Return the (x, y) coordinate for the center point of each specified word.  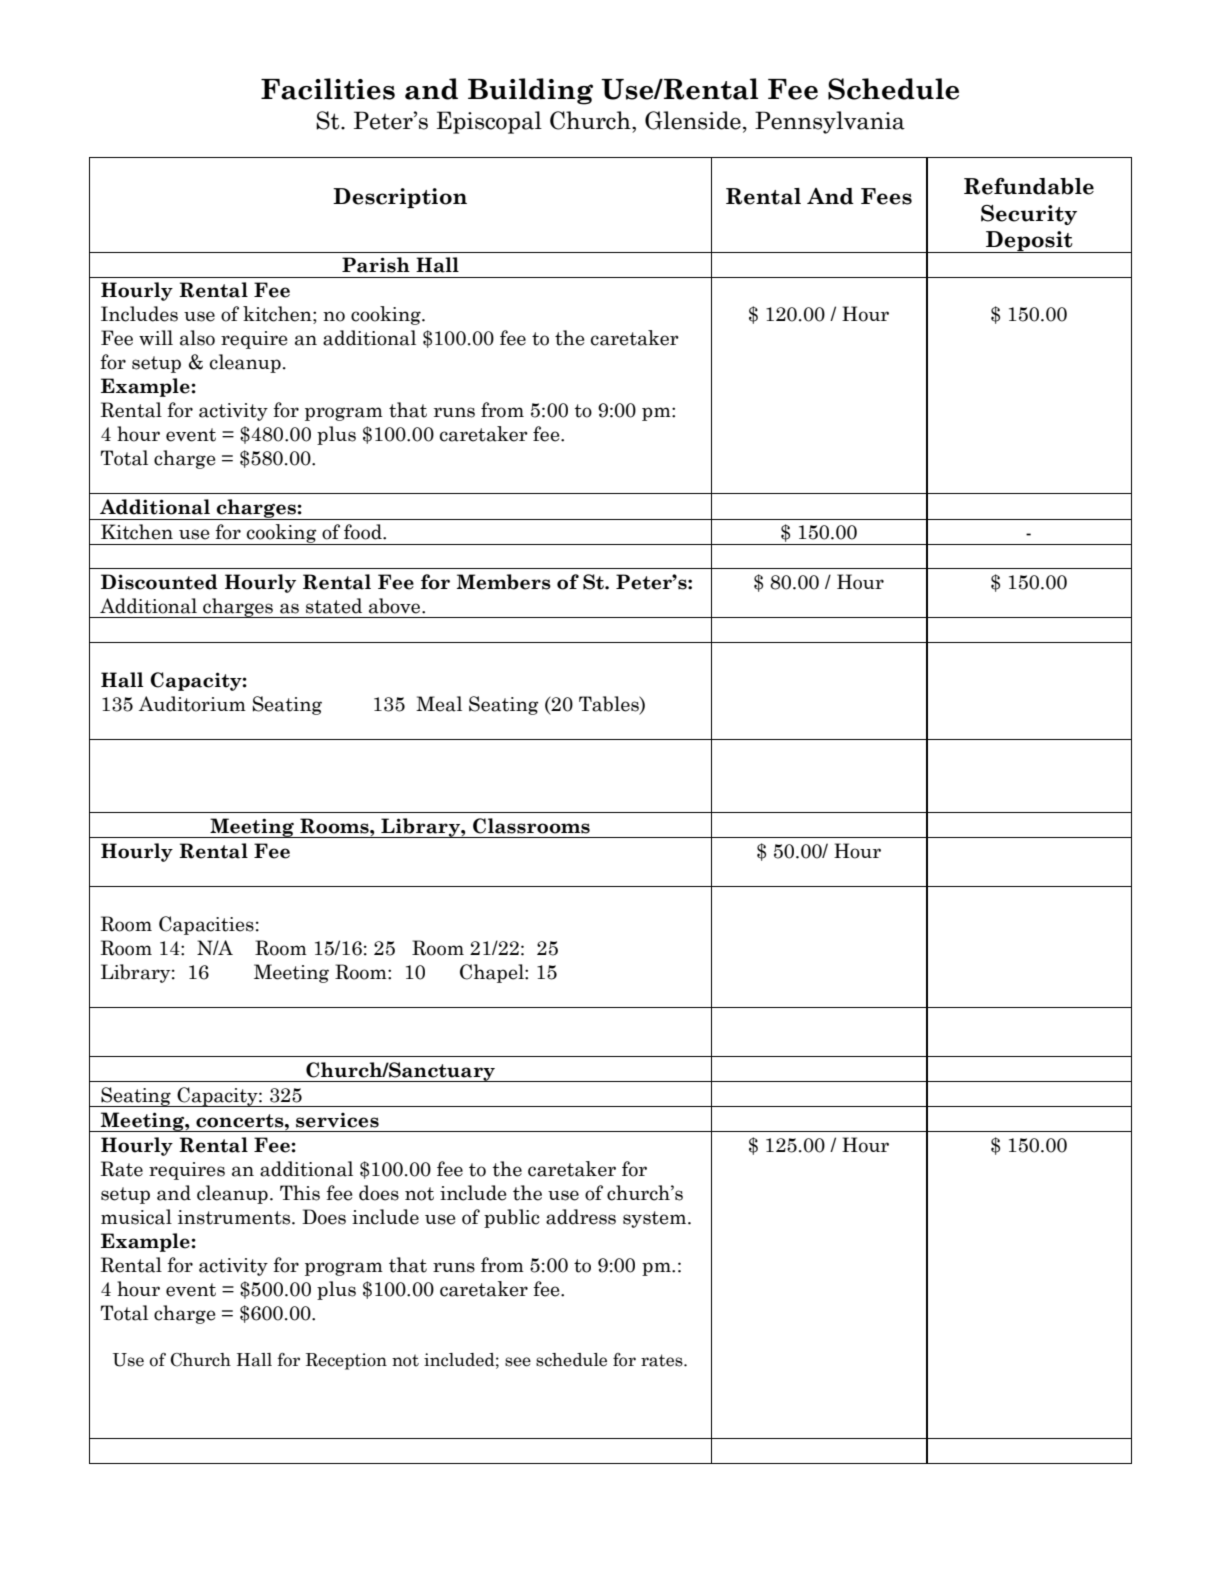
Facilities (328, 89)
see (518, 1362)
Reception (346, 1361)
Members (504, 582)
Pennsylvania (830, 122)
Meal (439, 704)
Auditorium (192, 704)
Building (530, 91)
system (656, 1219)
